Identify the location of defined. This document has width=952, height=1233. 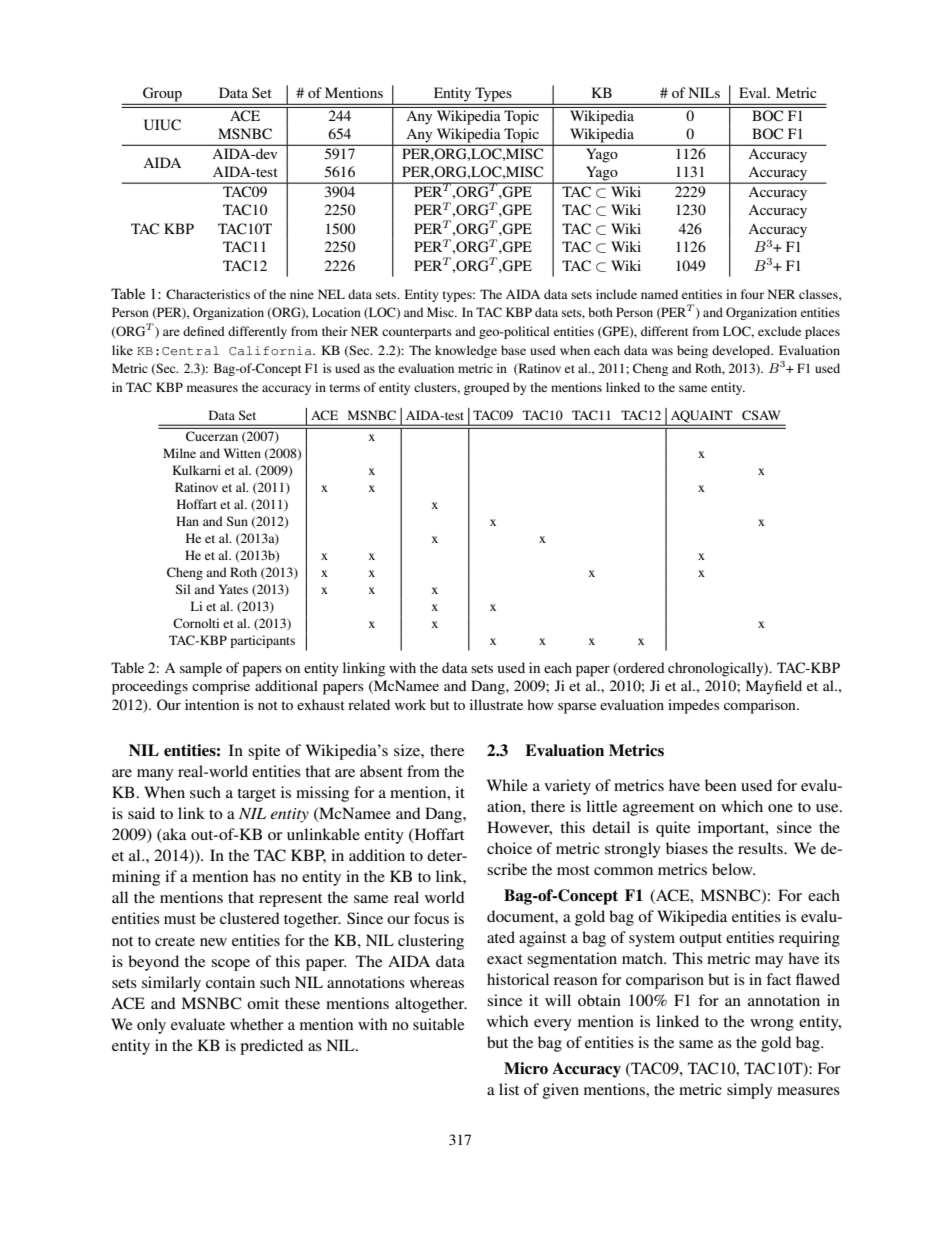
(204, 331).
